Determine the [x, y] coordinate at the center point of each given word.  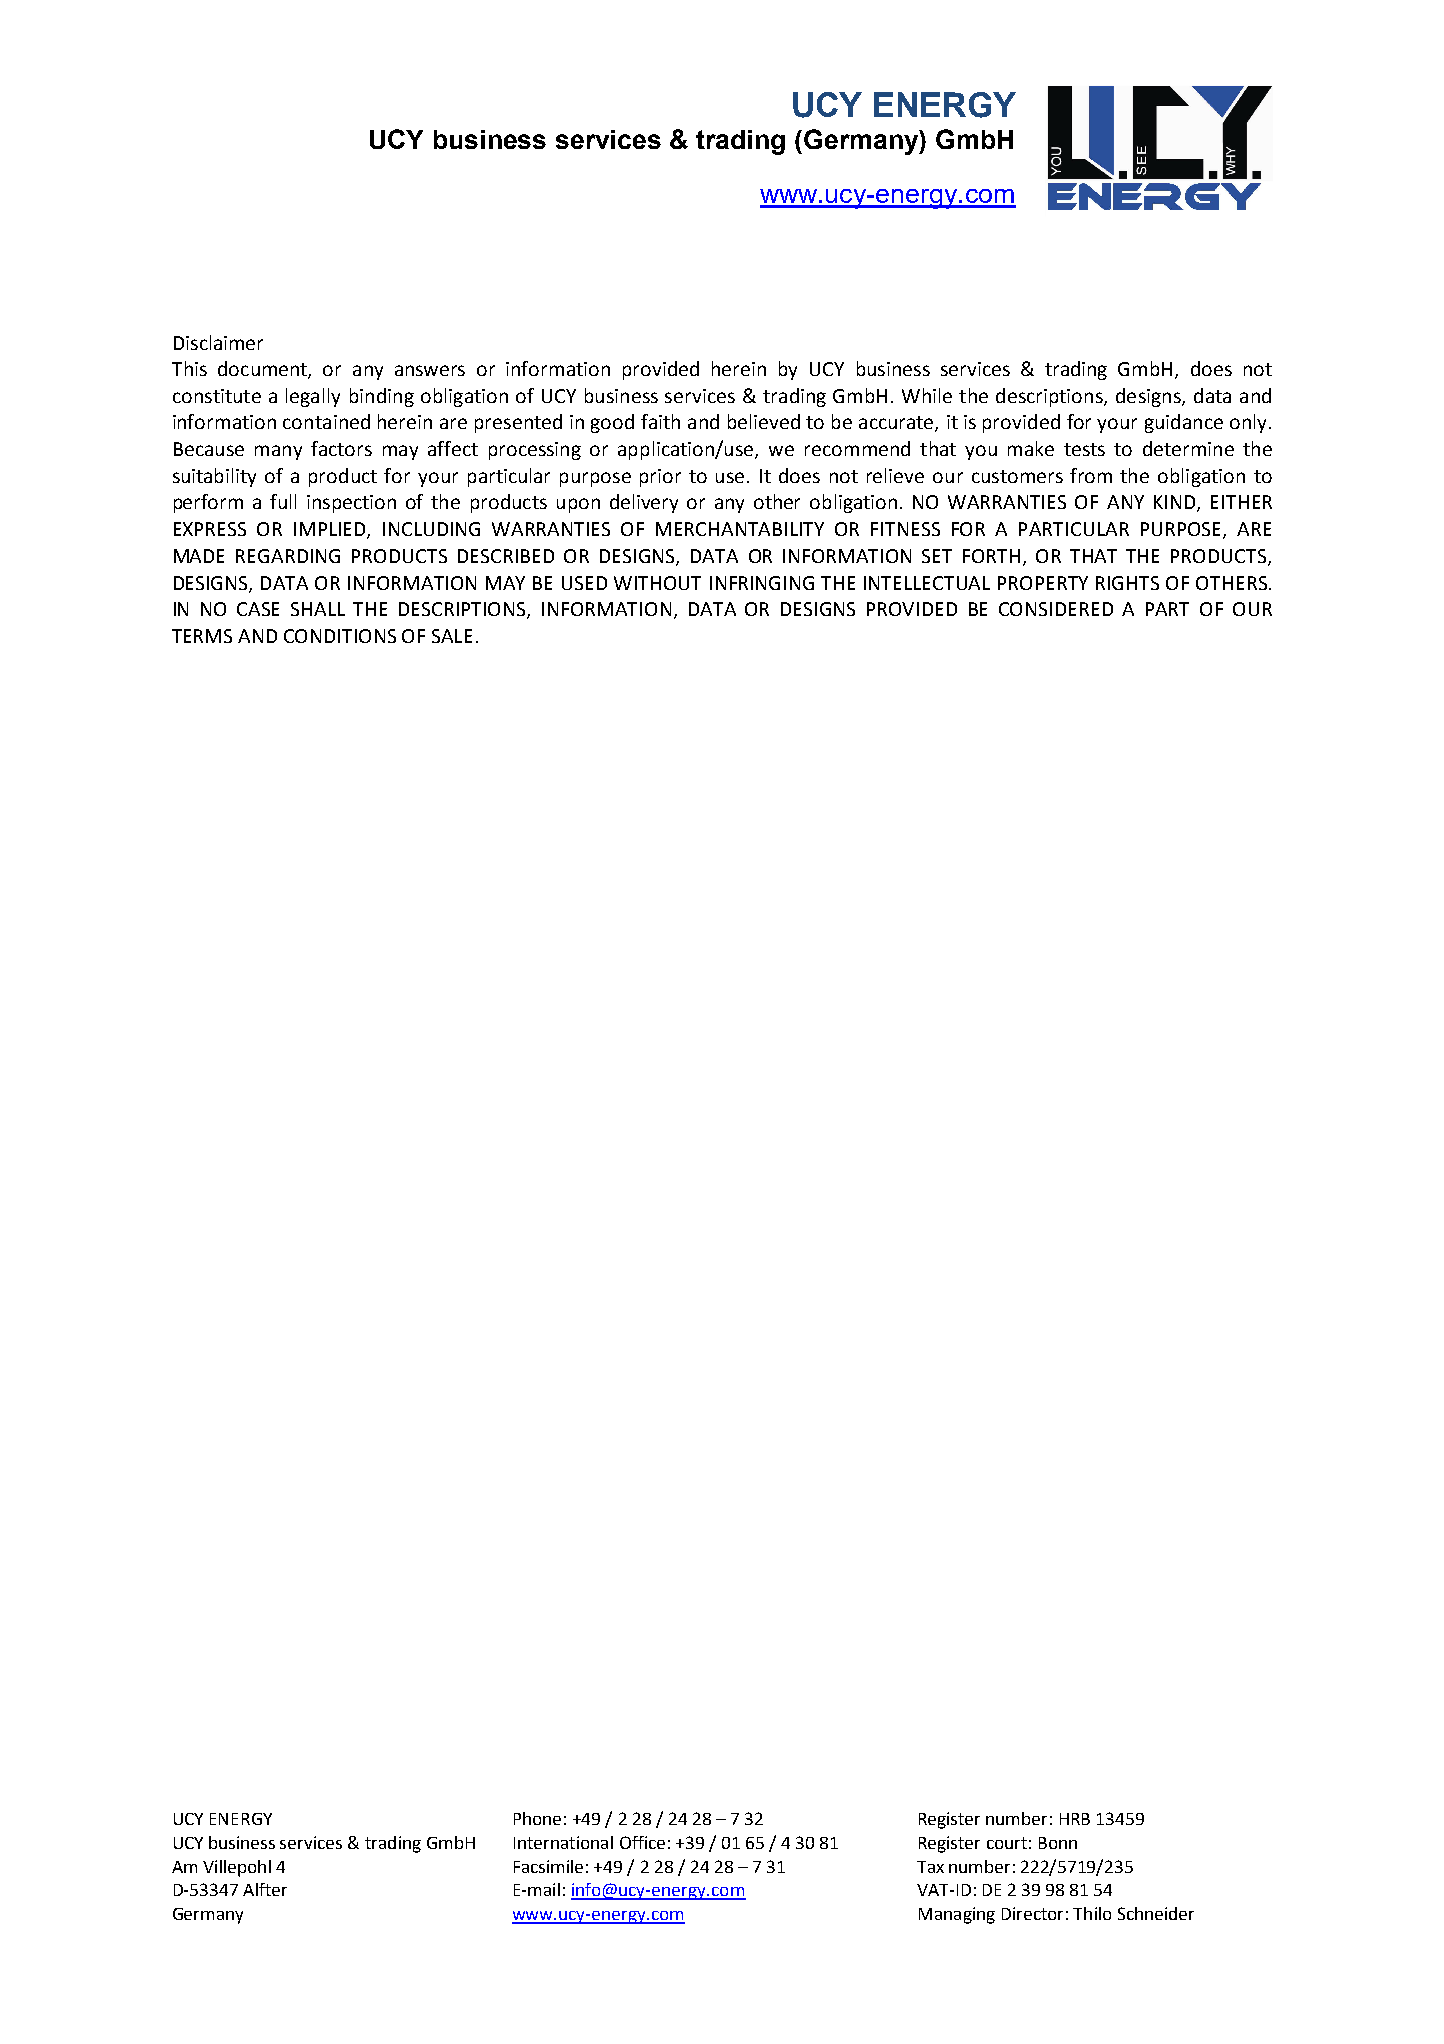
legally [313, 397]
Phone [537, 1818]
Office [642, 1842]
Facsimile [548, 1866]
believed [764, 421]
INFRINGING [762, 583]
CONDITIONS [340, 636]
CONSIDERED [1056, 609]
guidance [1184, 423]
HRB [1075, 1819]
